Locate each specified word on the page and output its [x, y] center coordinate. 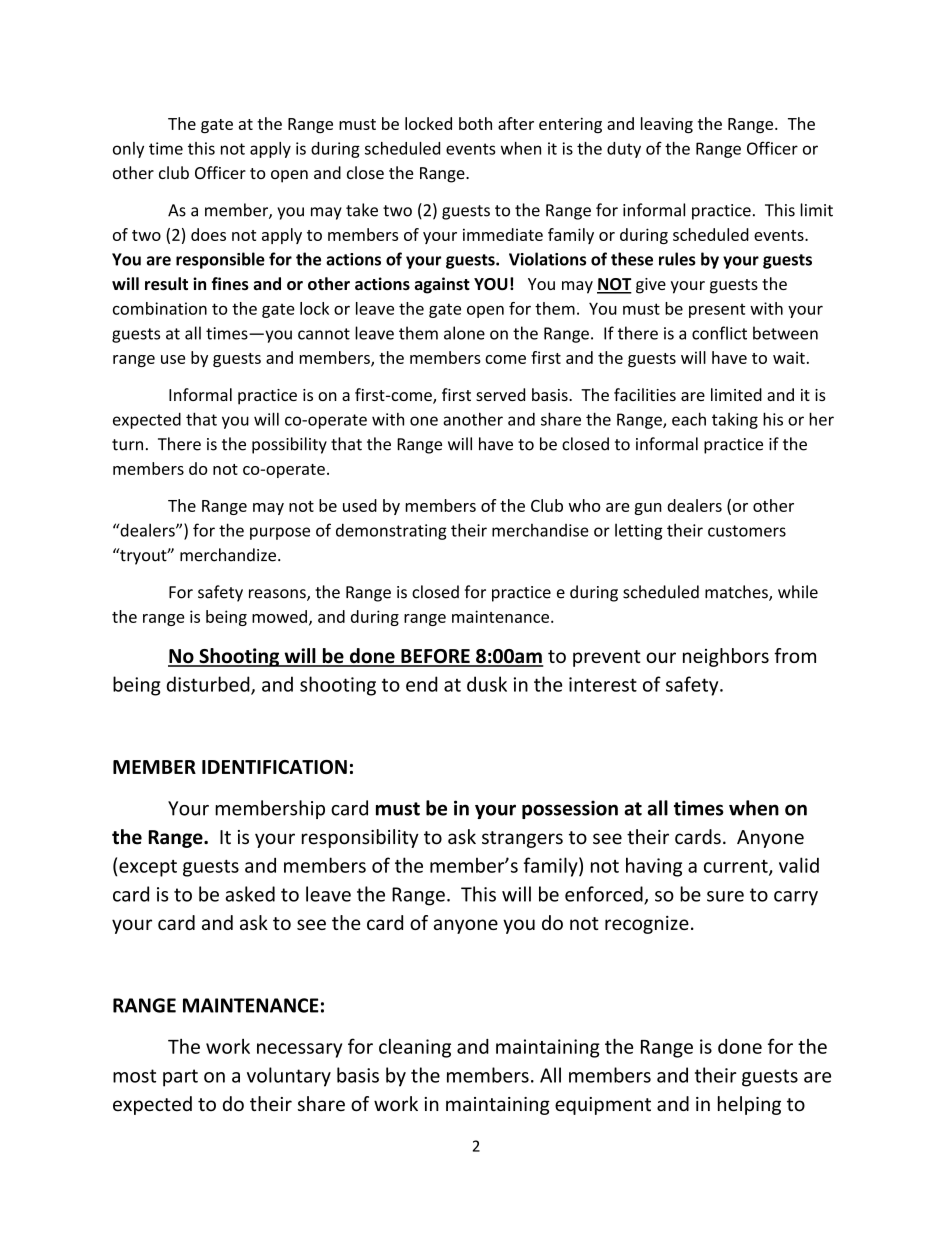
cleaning [415, 1048]
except [148, 868]
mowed [279, 616]
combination [160, 308]
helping [749, 1105]
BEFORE [435, 657]
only [128, 150]
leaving [667, 125]
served [500, 394]
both [475, 123]
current [737, 867]
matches [737, 593]
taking [735, 421]
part [180, 1078]
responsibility [360, 838]
